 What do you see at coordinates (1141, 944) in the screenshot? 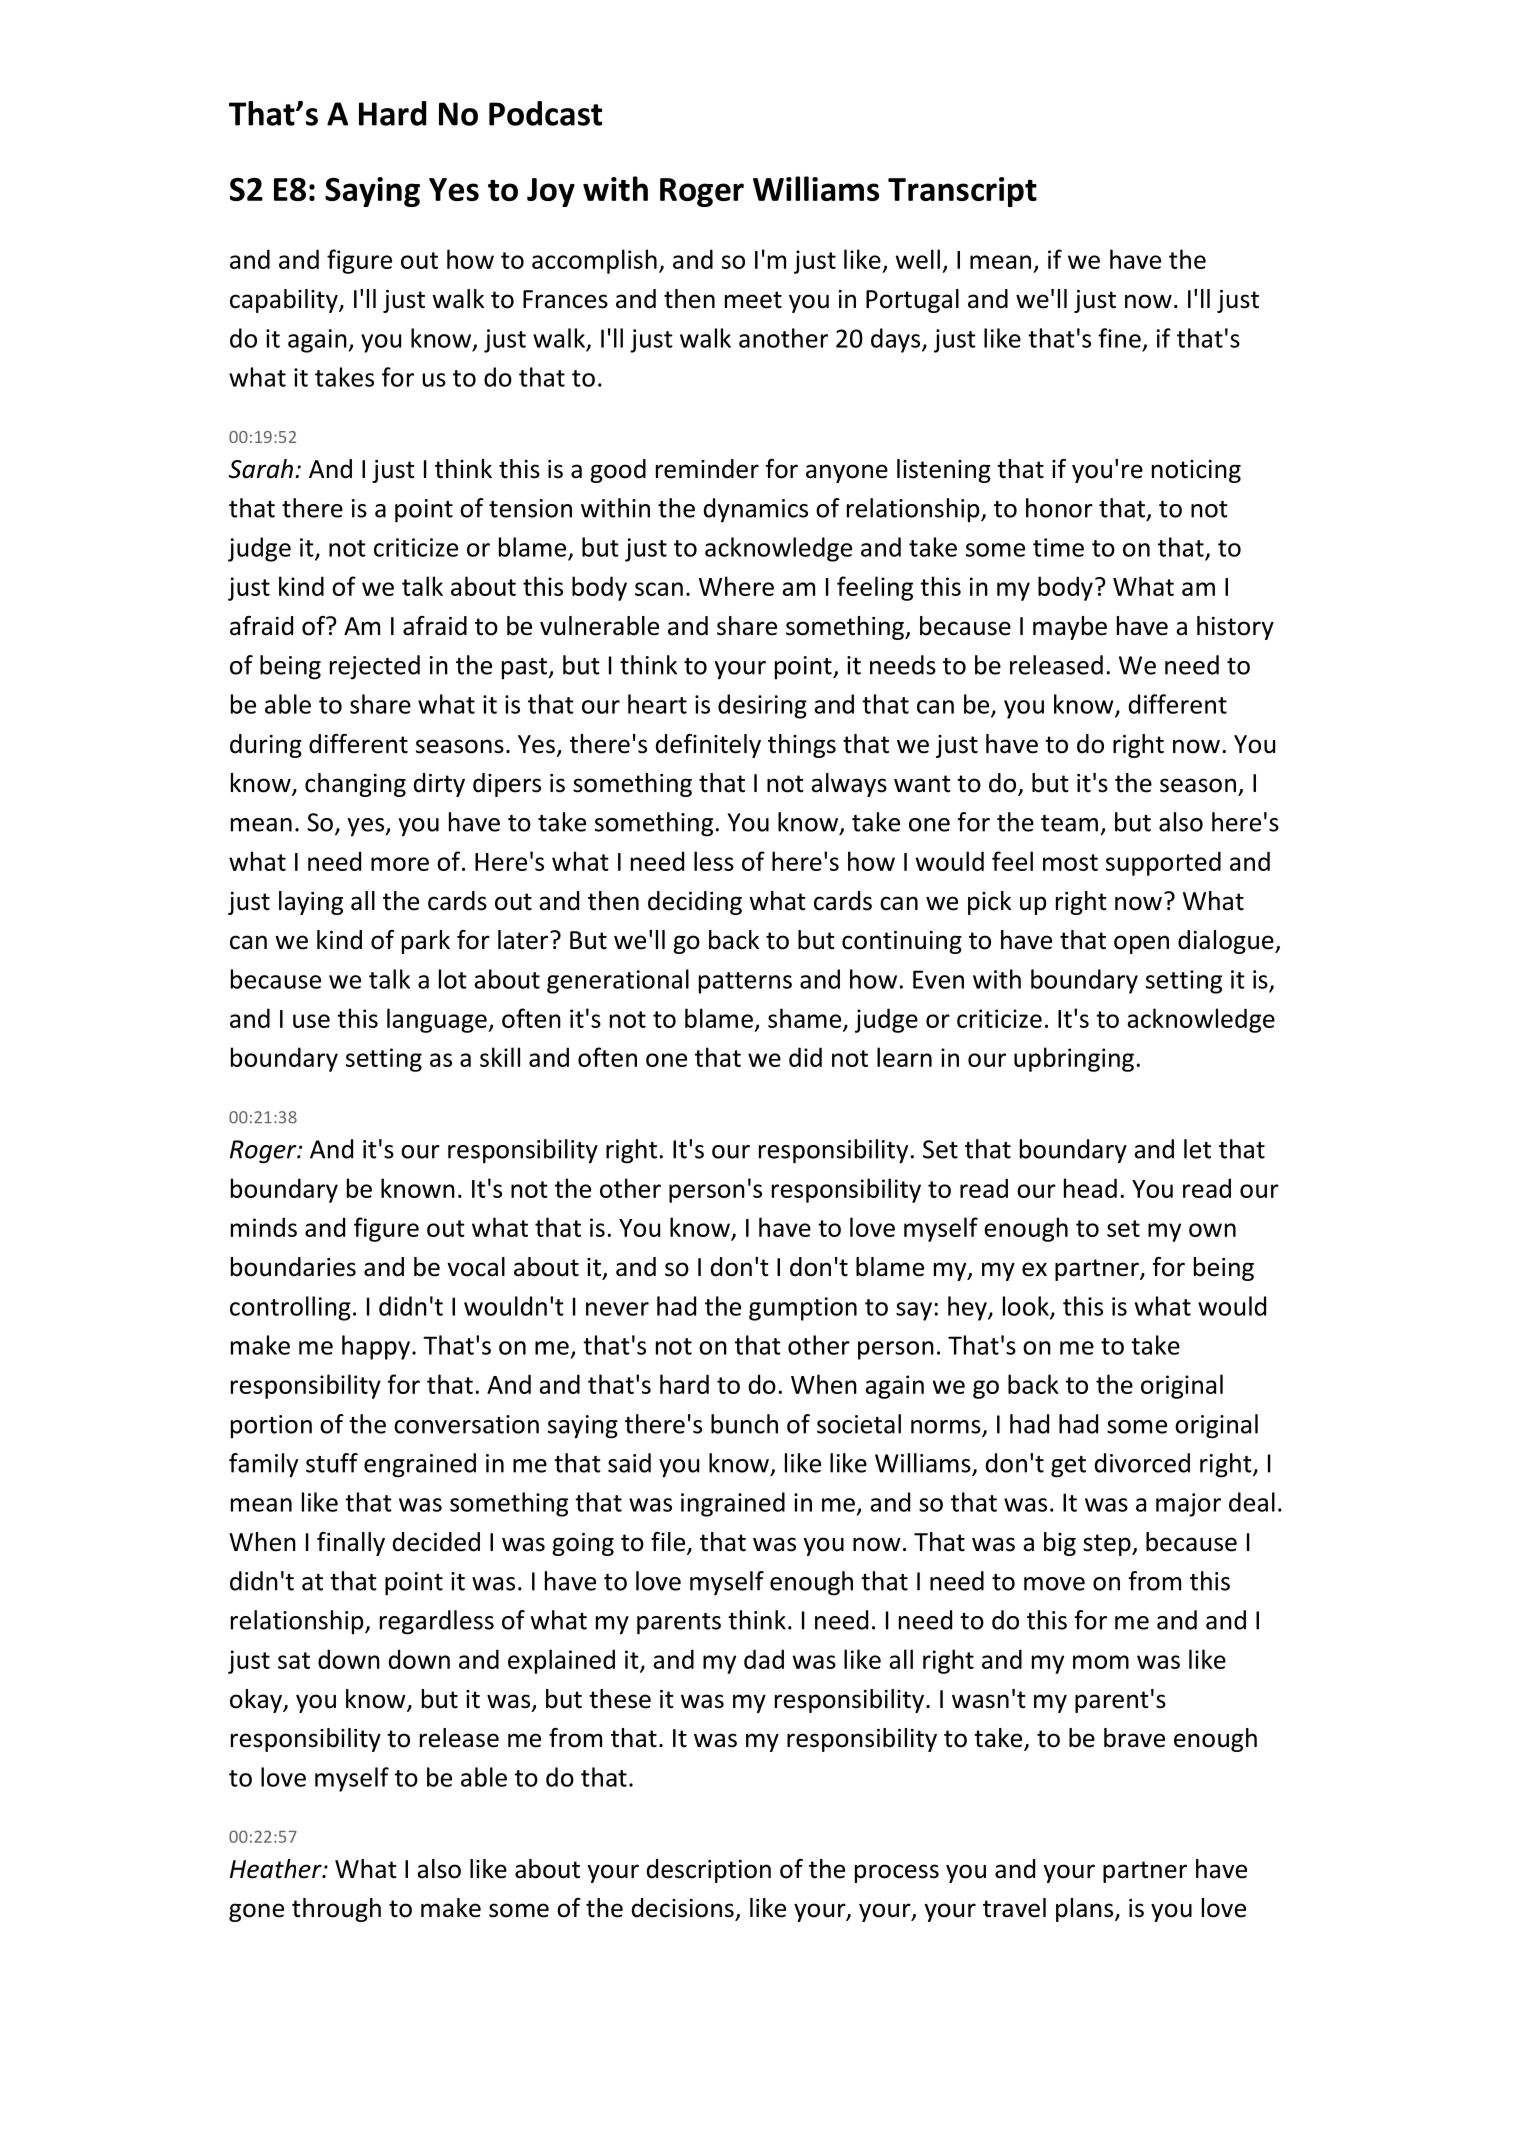
I see `open` at bounding box center [1141, 944].
